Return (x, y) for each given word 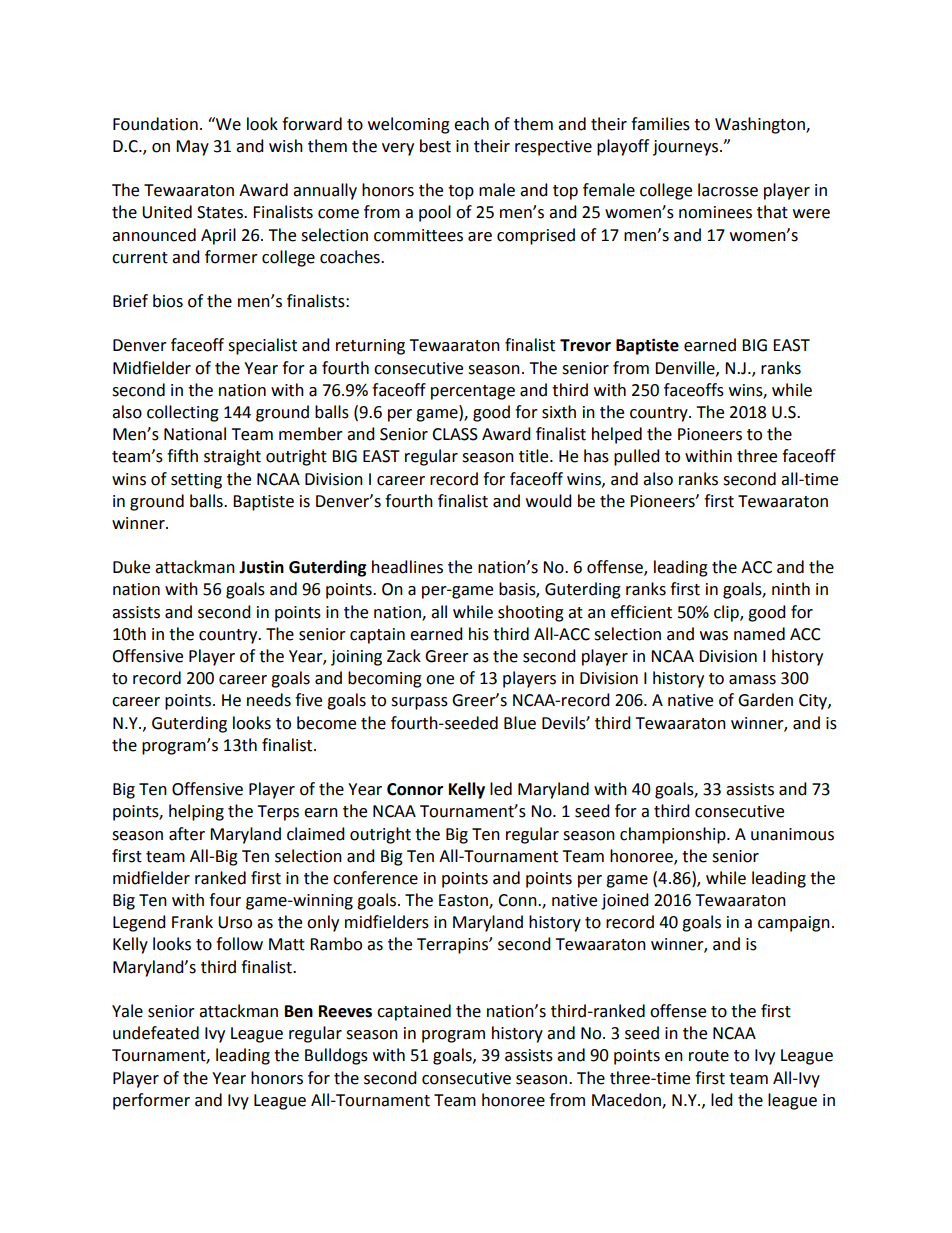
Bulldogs (336, 1056)
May (192, 148)
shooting (531, 613)
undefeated (156, 1033)
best (435, 146)
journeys (687, 148)
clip (727, 613)
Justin (261, 567)
